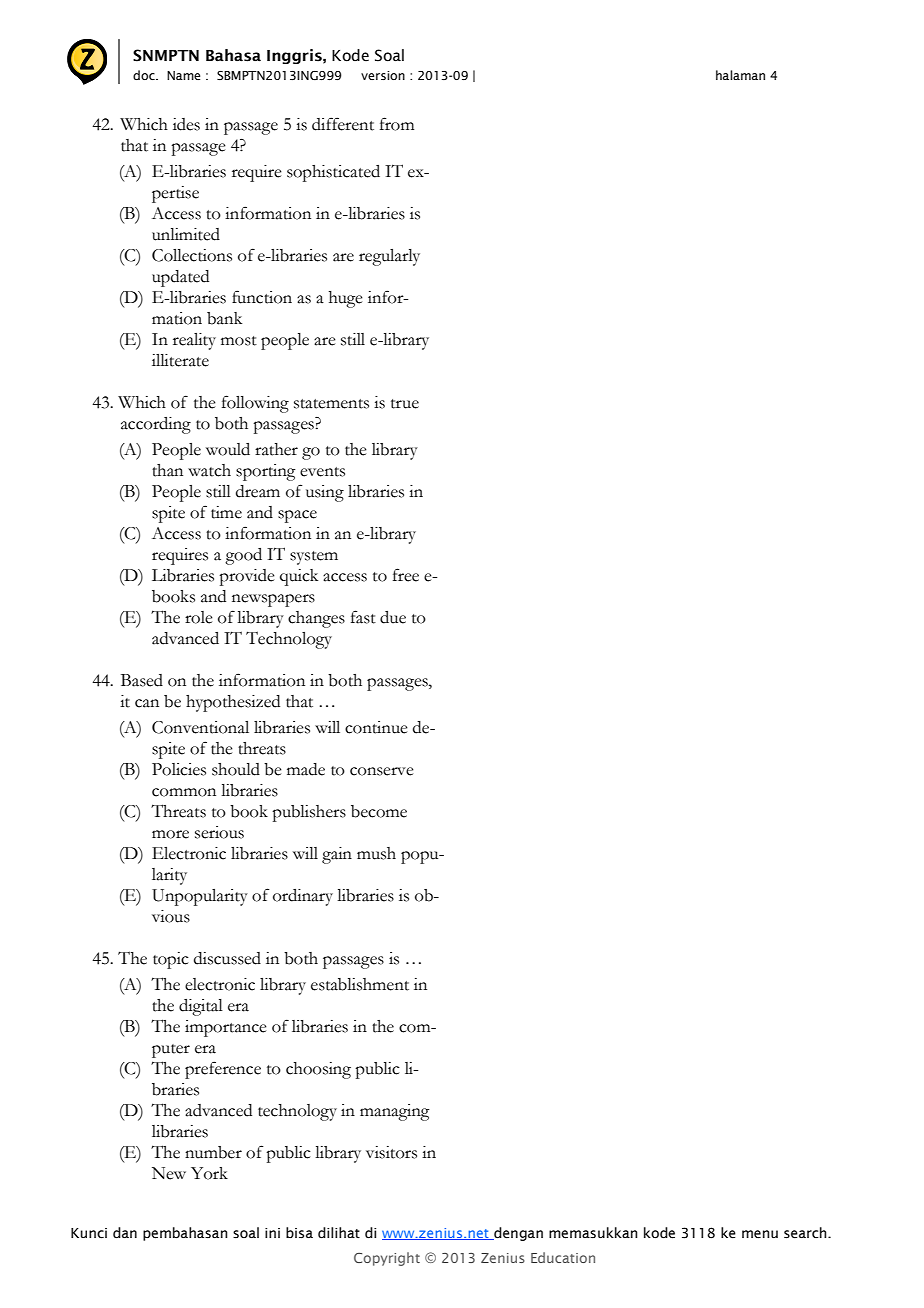 Image resolution: width=924 pixels, height=1308 pixels. Describe the element at coordinates (406, 575) in the document. I see `free` at that location.
